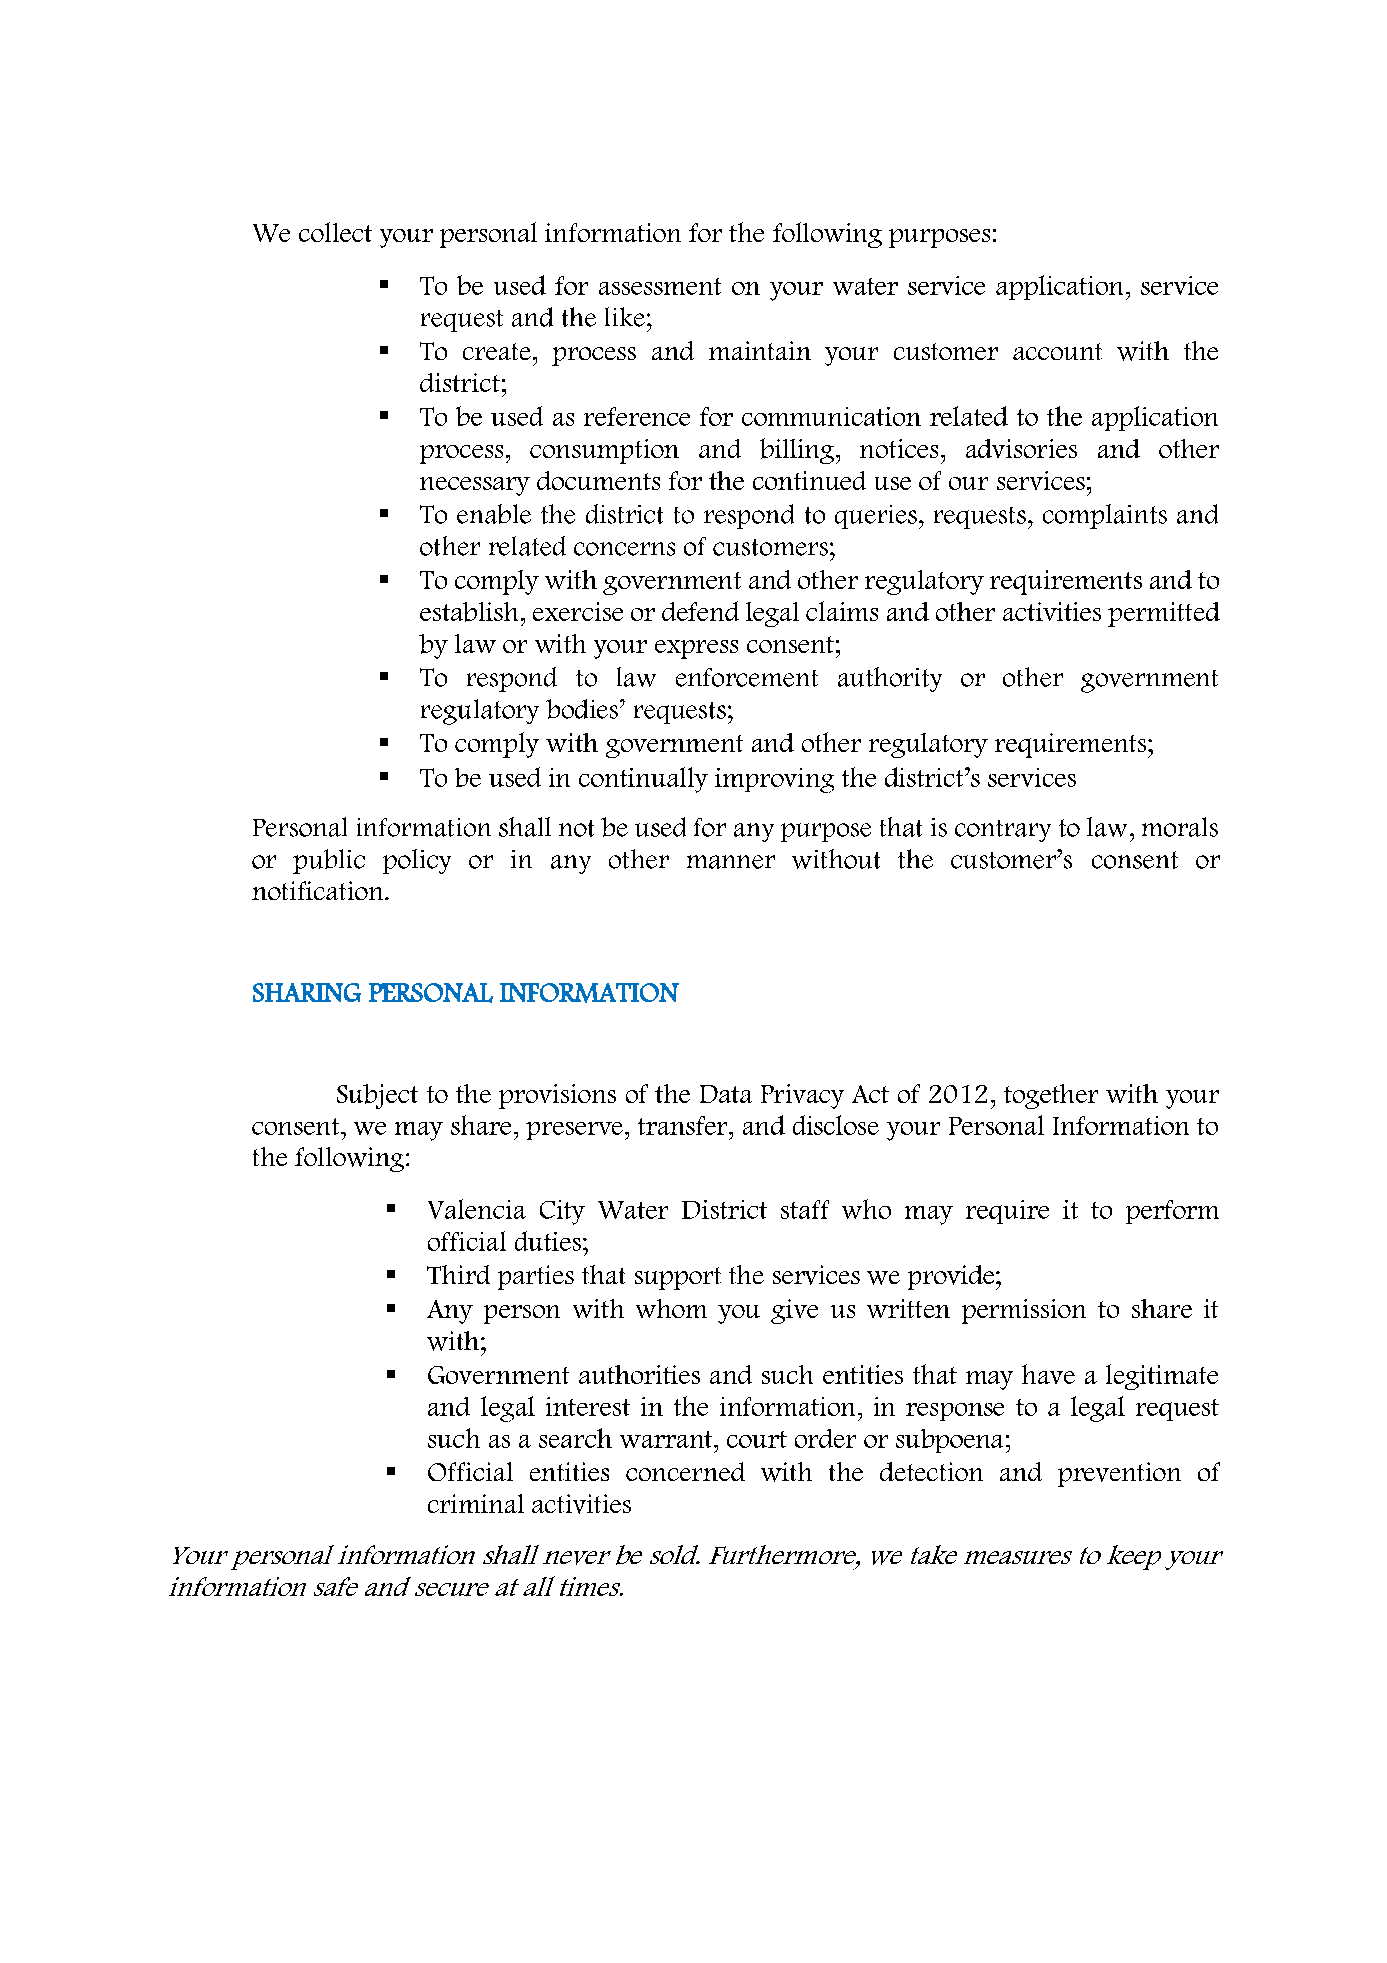  I want to click on policy, so click(417, 861).
